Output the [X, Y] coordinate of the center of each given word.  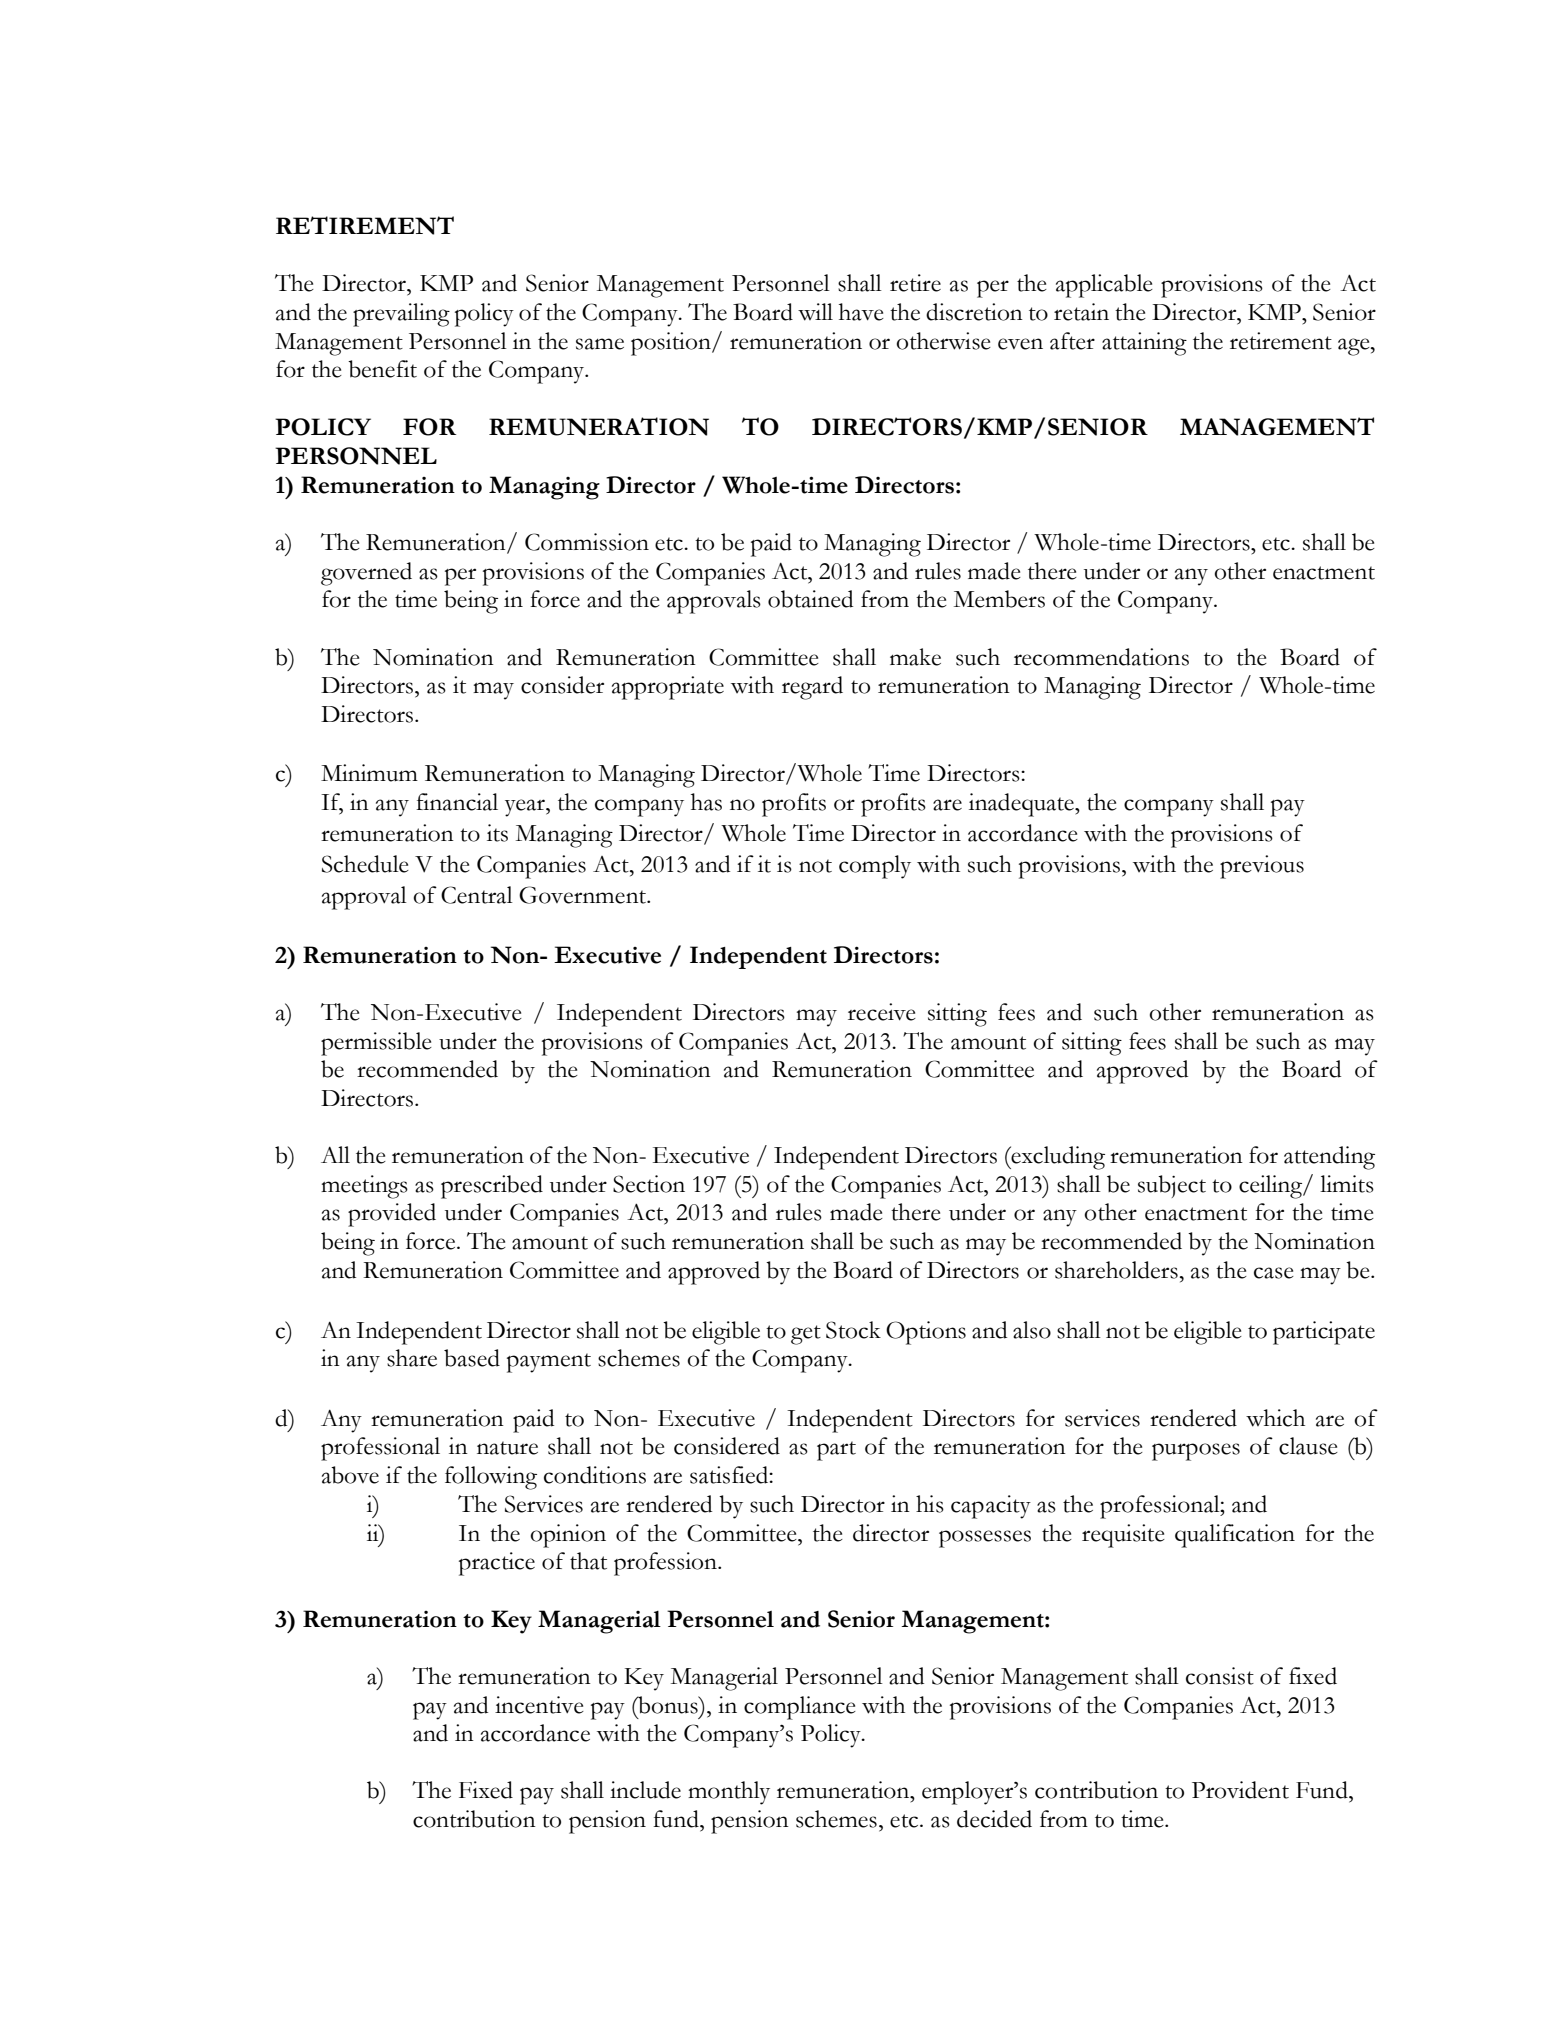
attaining [1144, 344]
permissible [376, 1044]
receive [882, 1012]
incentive [539, 1705]
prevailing [401, 315]
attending [1329, 1158]
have [861, 312]
